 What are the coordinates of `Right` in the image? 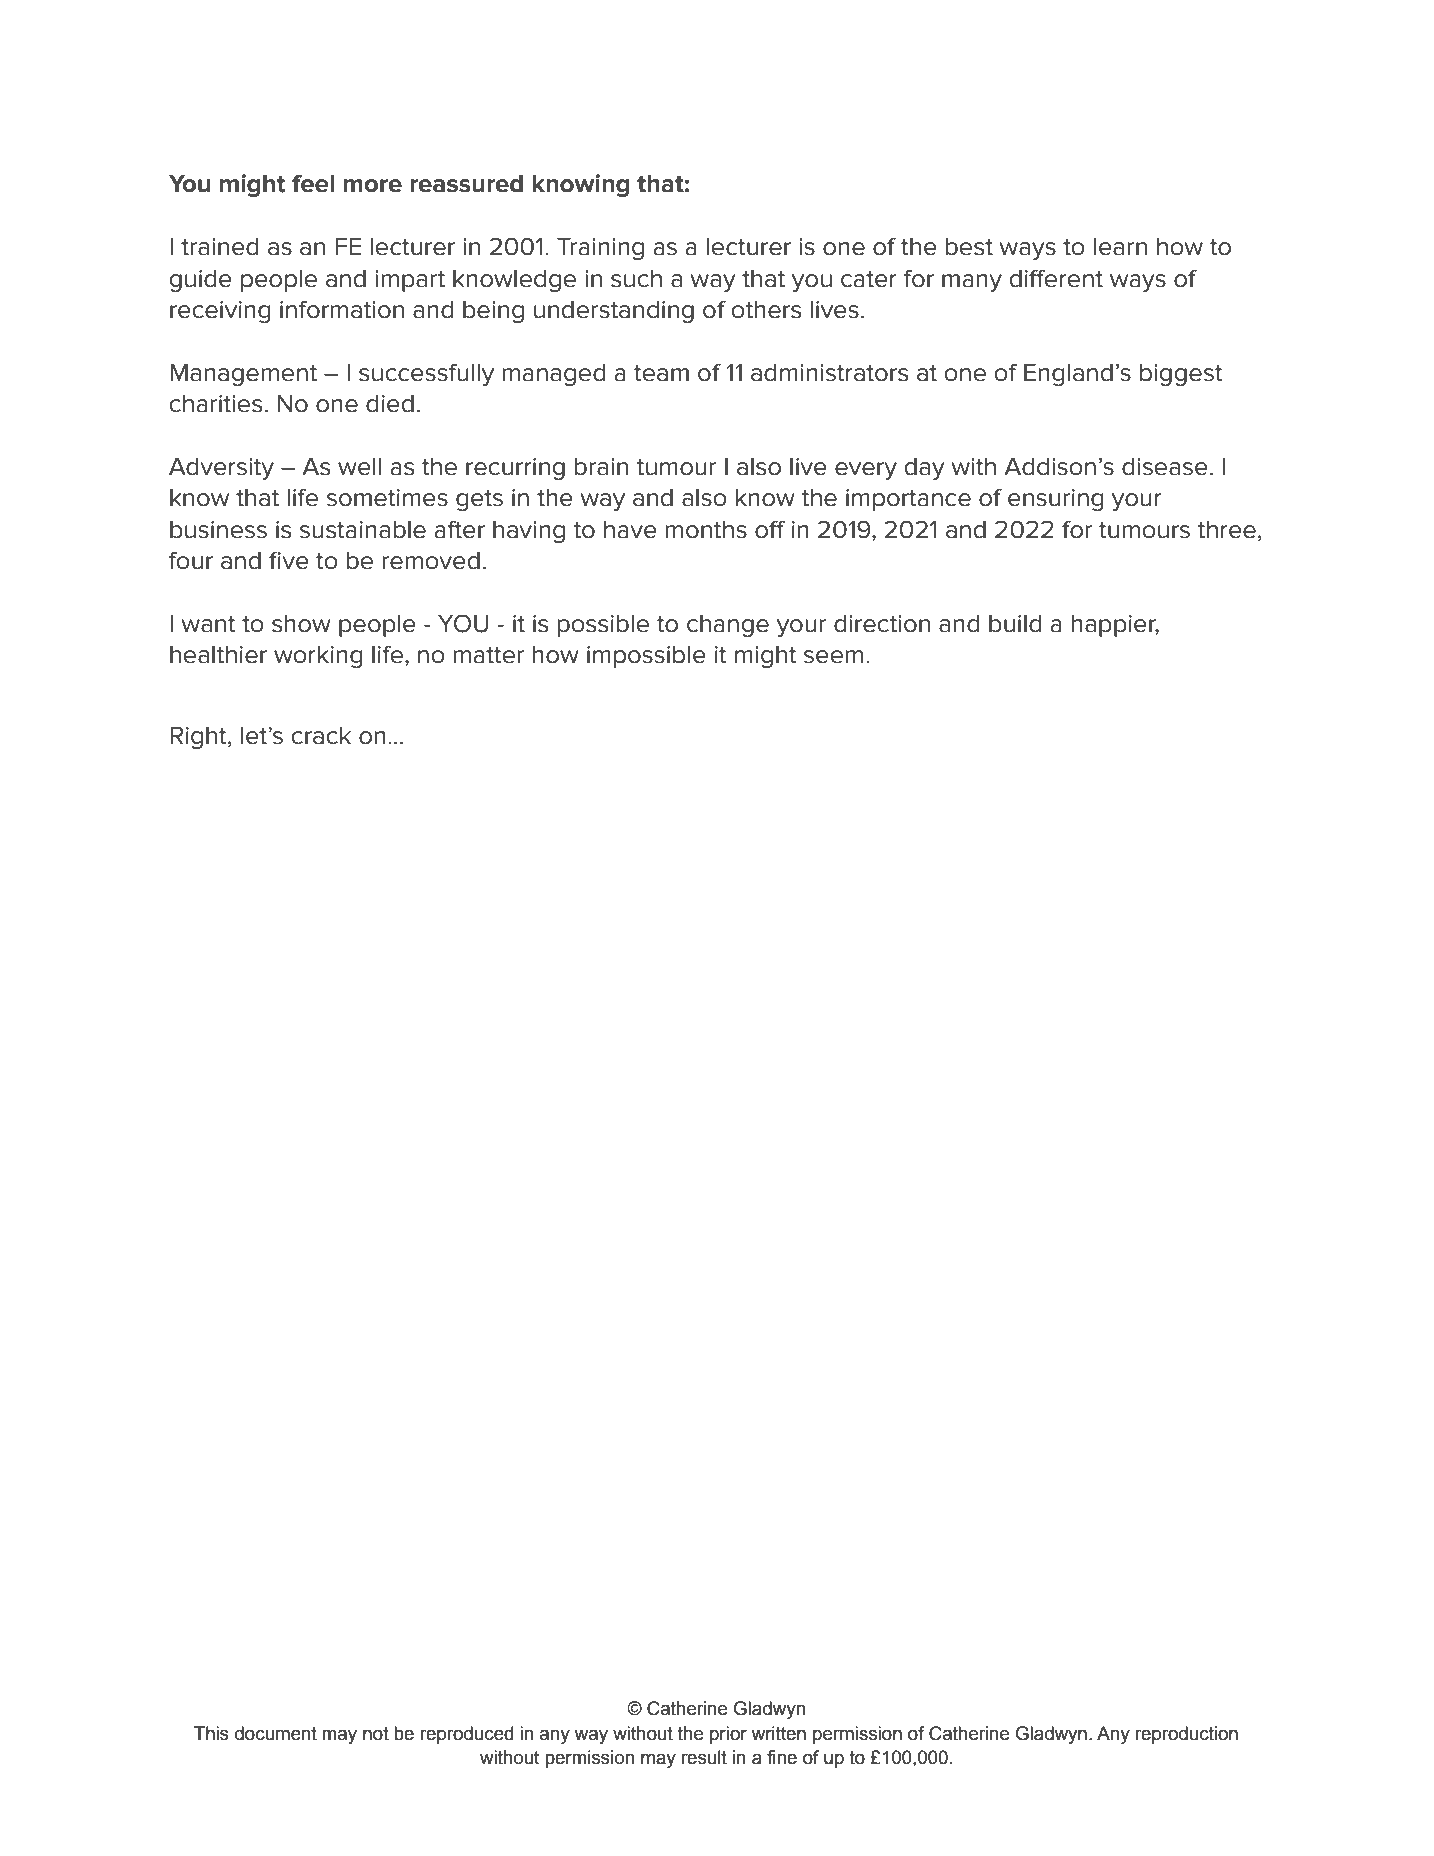 It's located at (199, 738).
